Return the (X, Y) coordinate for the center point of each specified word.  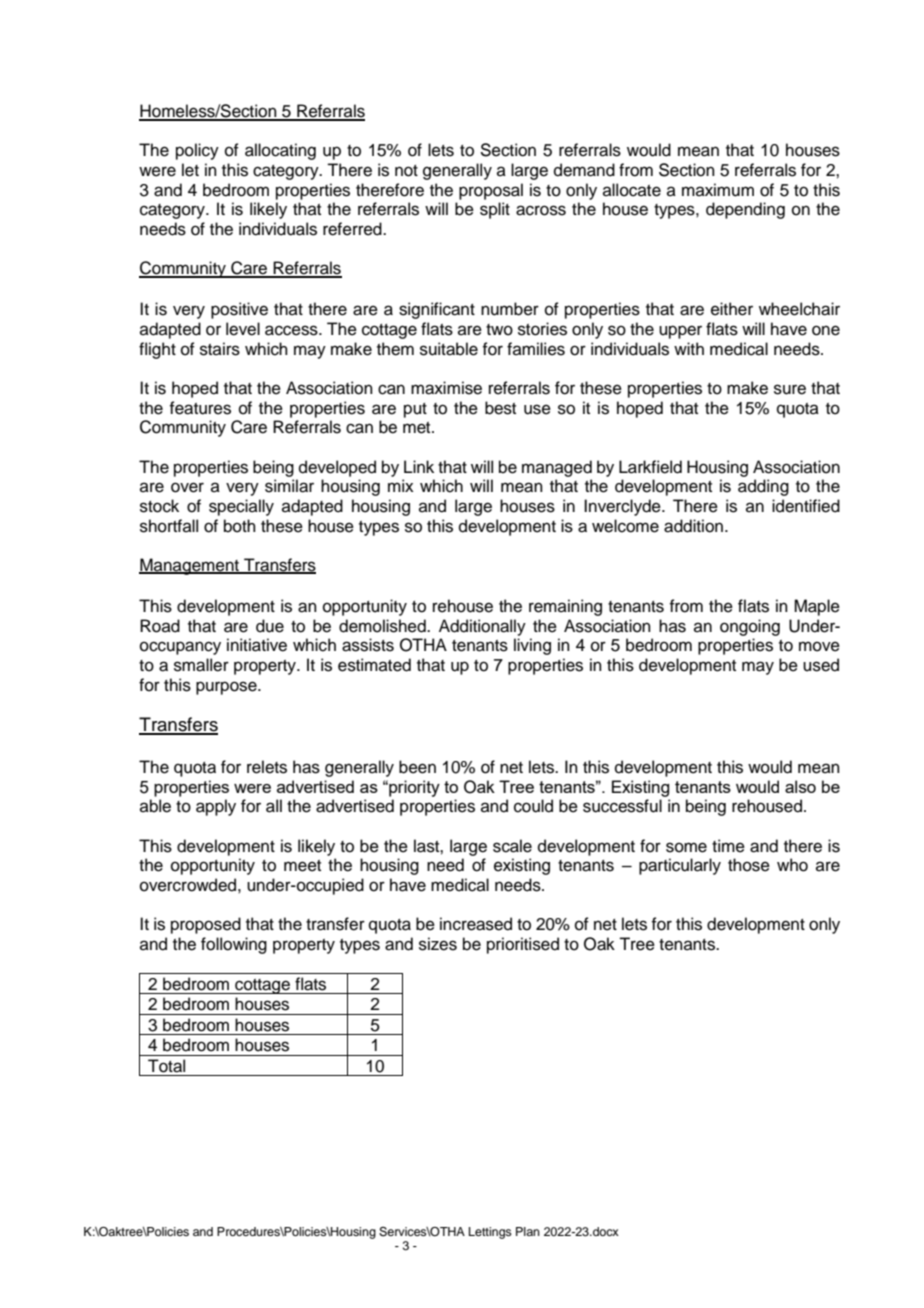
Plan (528, 1231)
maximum (718, 190)
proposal (491, 191)
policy (197, 151)
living (532, 646)
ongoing (750, 627)
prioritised (523, 945)
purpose (227, 688)
